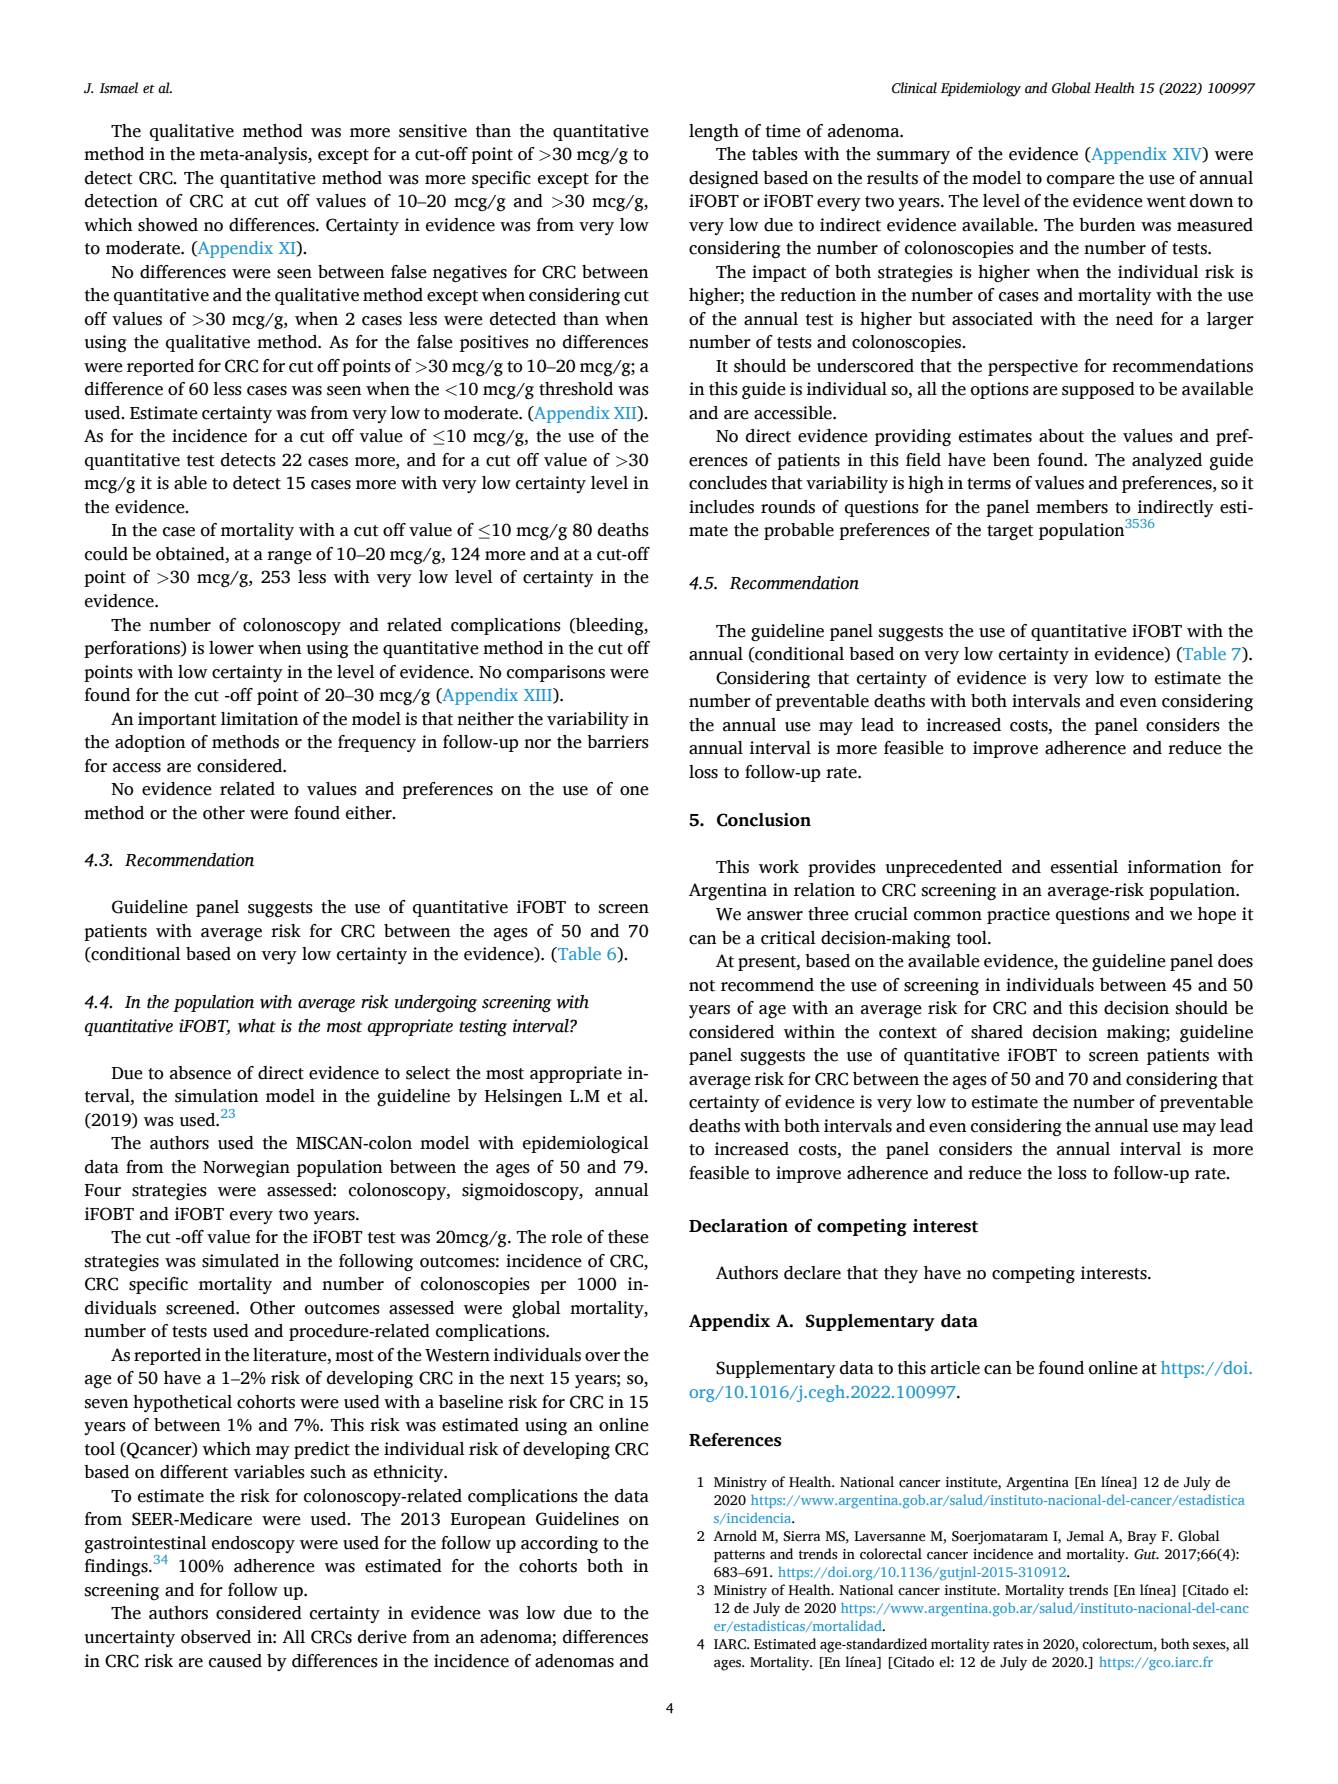  Describe the element at coordinates (702, 986) in the document. I see `not` at that location.
